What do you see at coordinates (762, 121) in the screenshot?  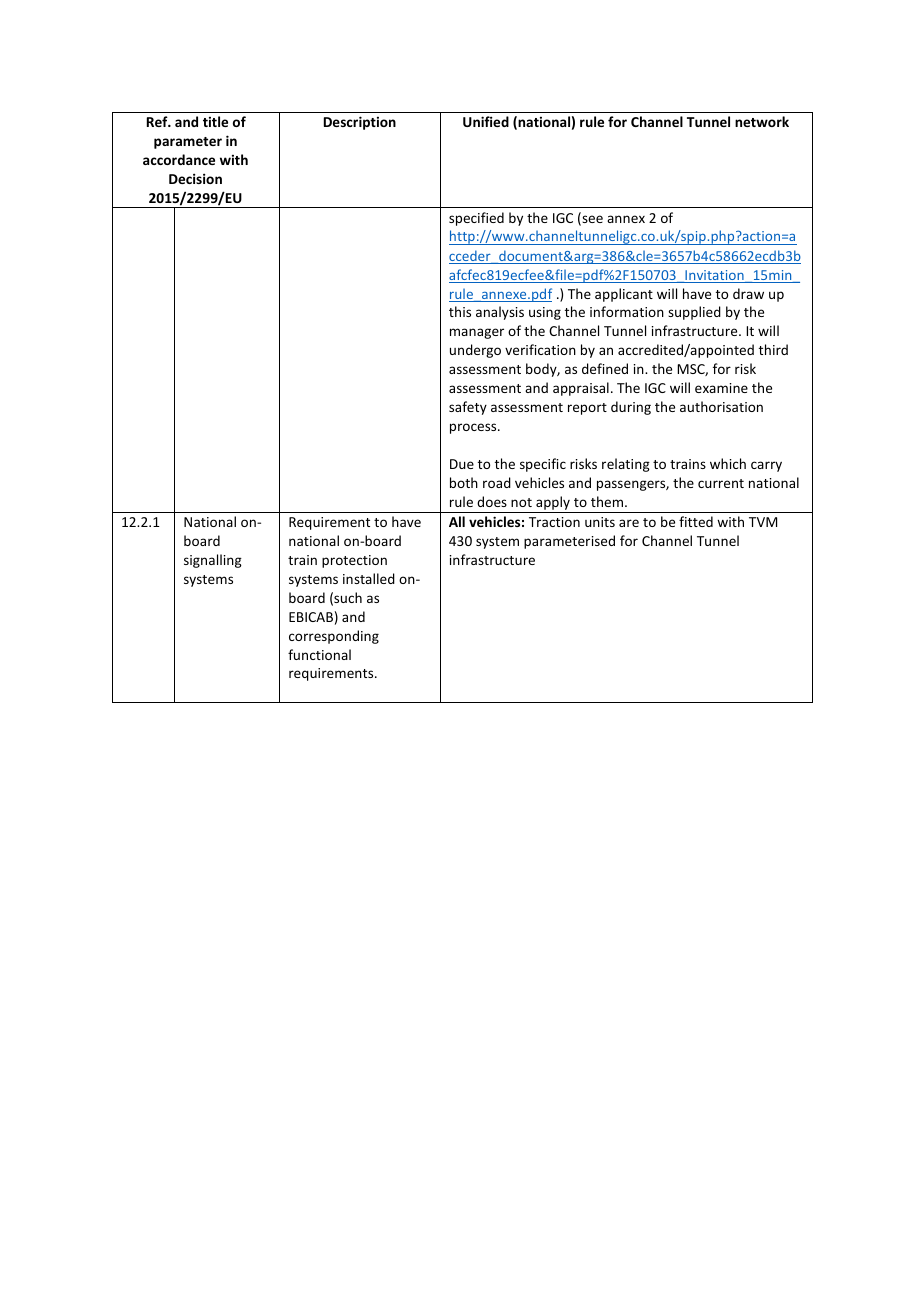 I see `network` at bounding box center [762, 121].
